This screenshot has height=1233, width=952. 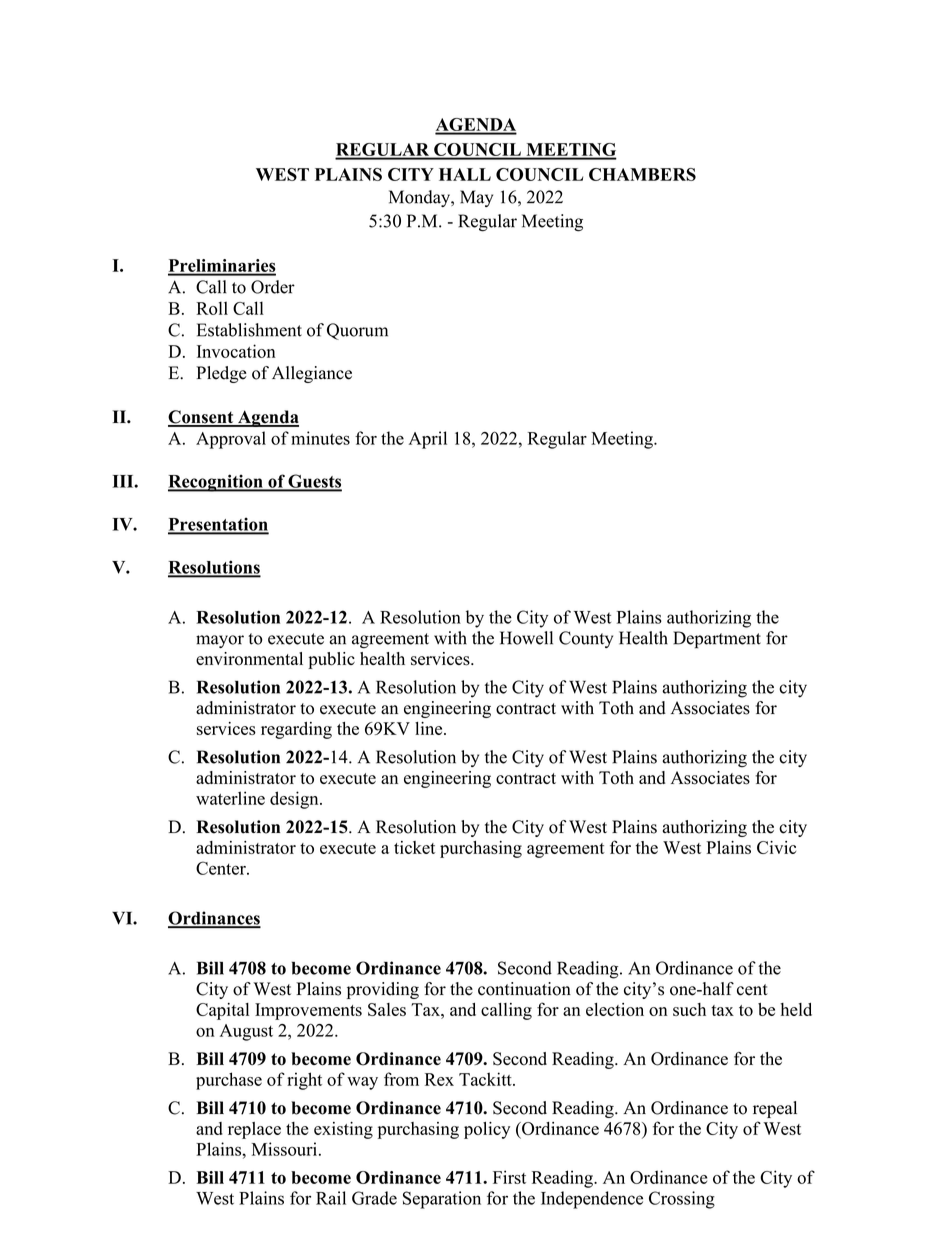 I want to click on CHAMBERS, so click(x=642, y=174).
